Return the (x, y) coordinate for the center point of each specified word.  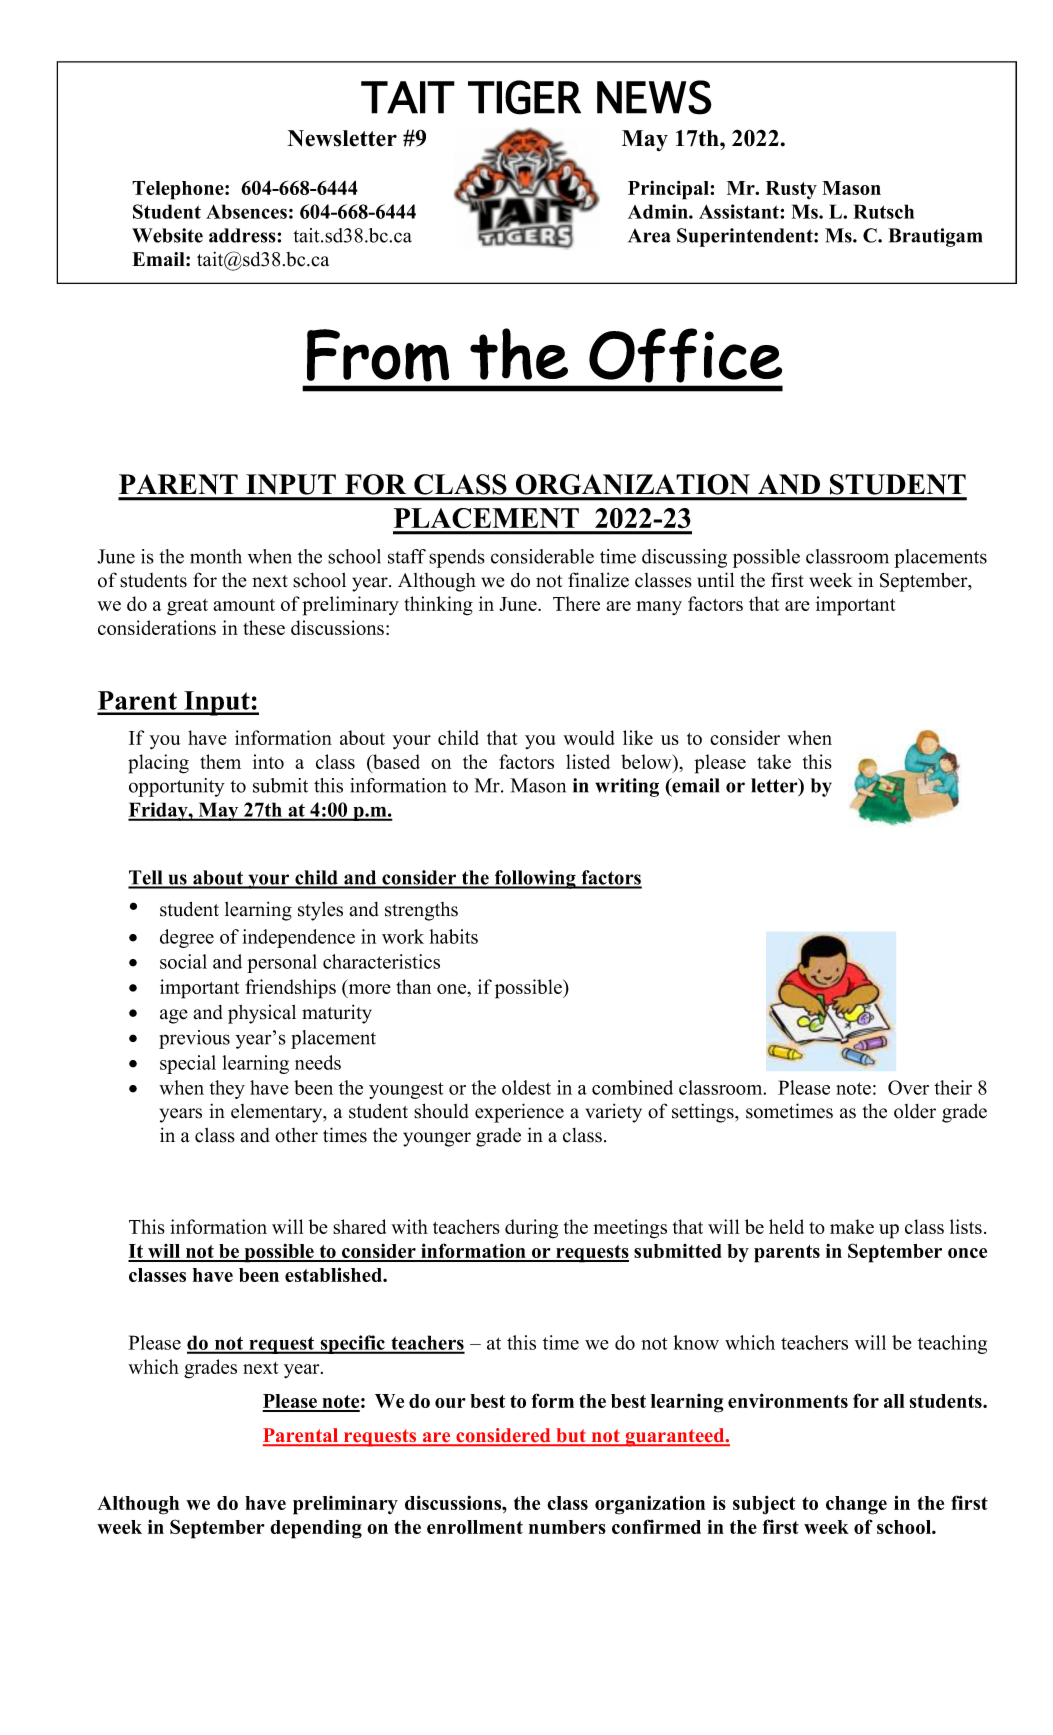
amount (244, 605)
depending (316, 1529)
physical (262, 1014)
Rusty (791, 190)
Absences (246, 211)
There (576, 603)
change (856, 1505)
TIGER (524, 97)
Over (908, 1087)
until (715, 580)
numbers (567, 1527)
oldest (526, 1087)
